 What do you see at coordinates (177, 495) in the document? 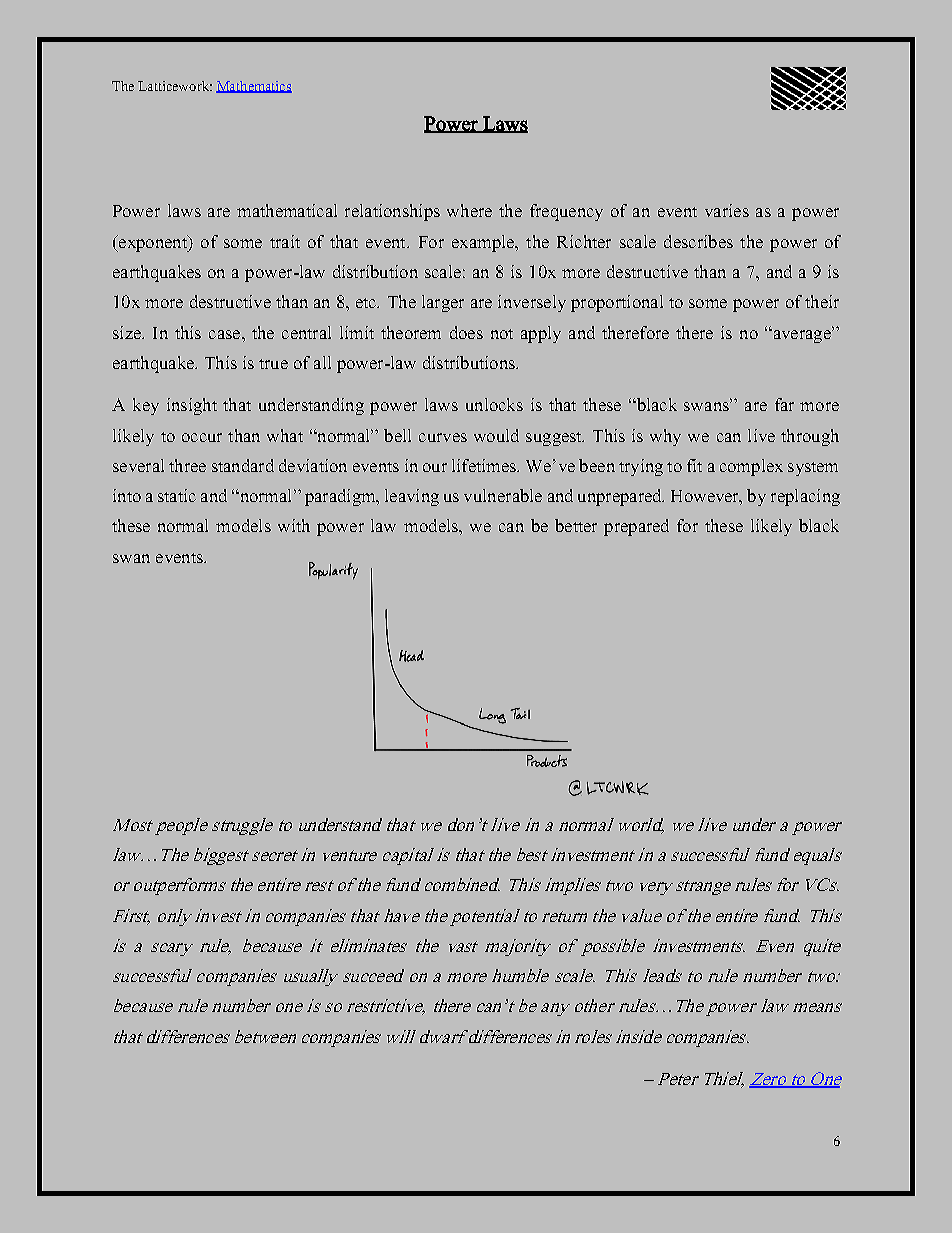
I see `static` at bounding box center [177, 495].
